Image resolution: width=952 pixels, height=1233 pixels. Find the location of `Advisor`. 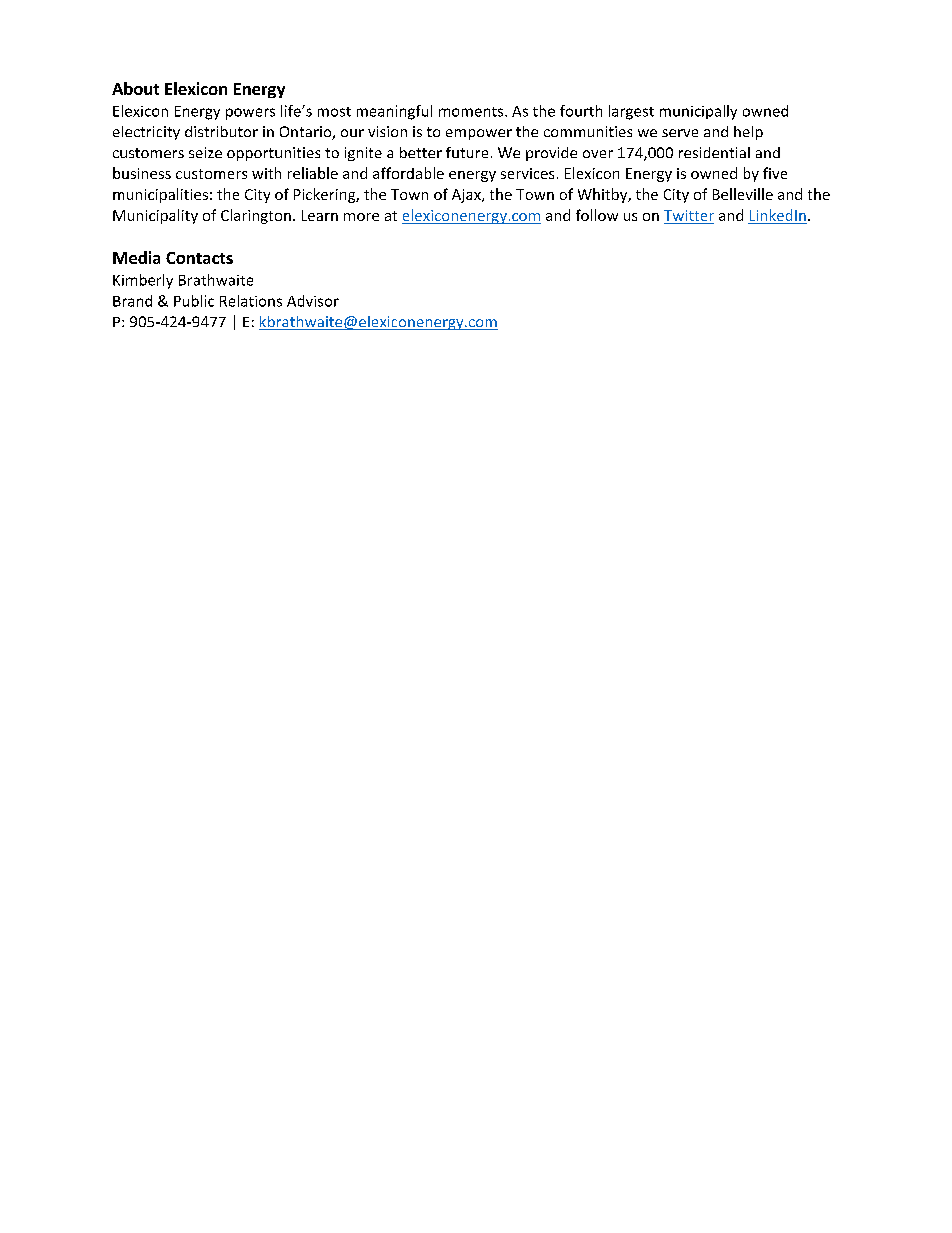

Advisor is located at coordinates (313, 301).
